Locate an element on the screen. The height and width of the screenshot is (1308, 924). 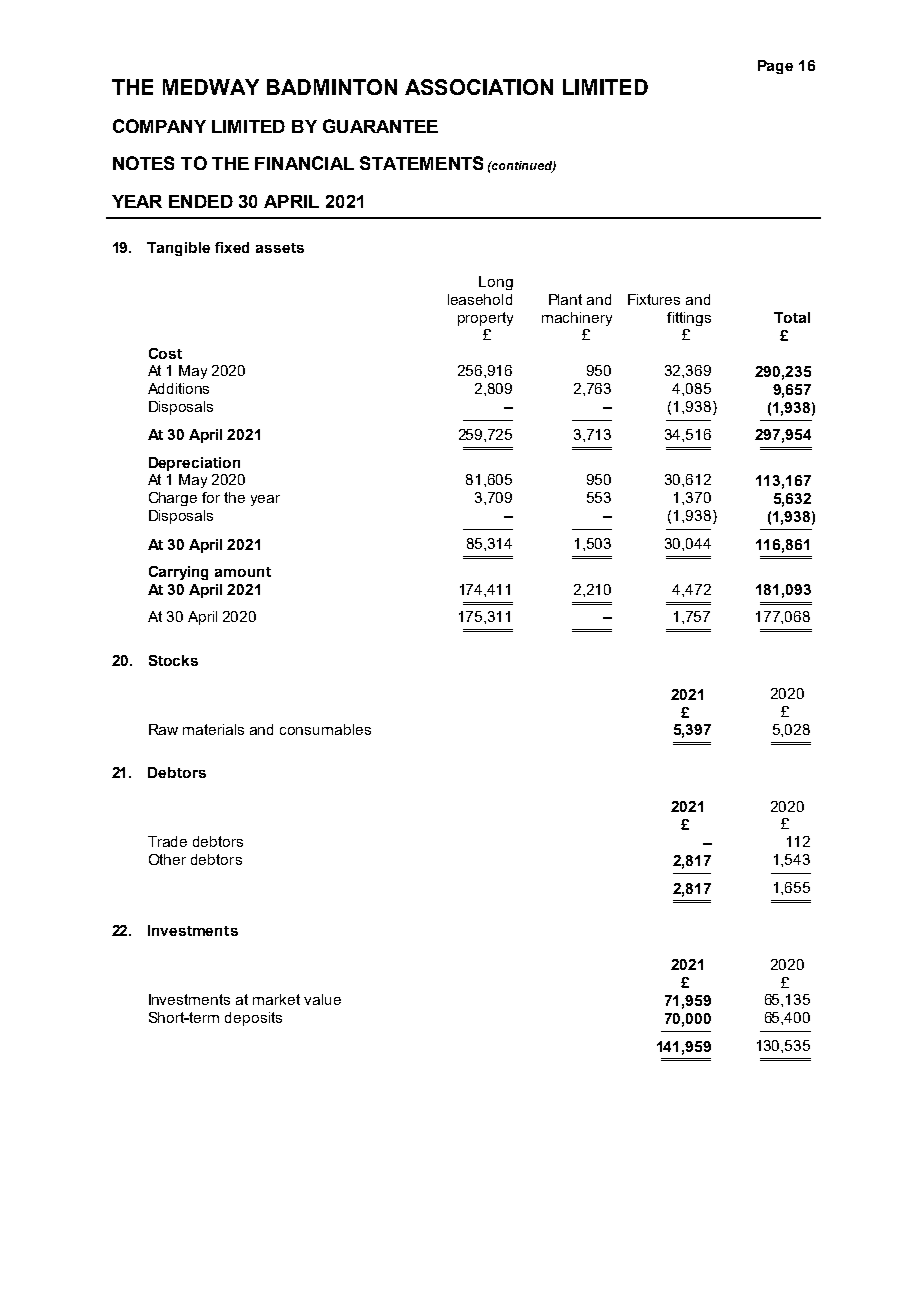
amount is located at coordinates (243, 572).
